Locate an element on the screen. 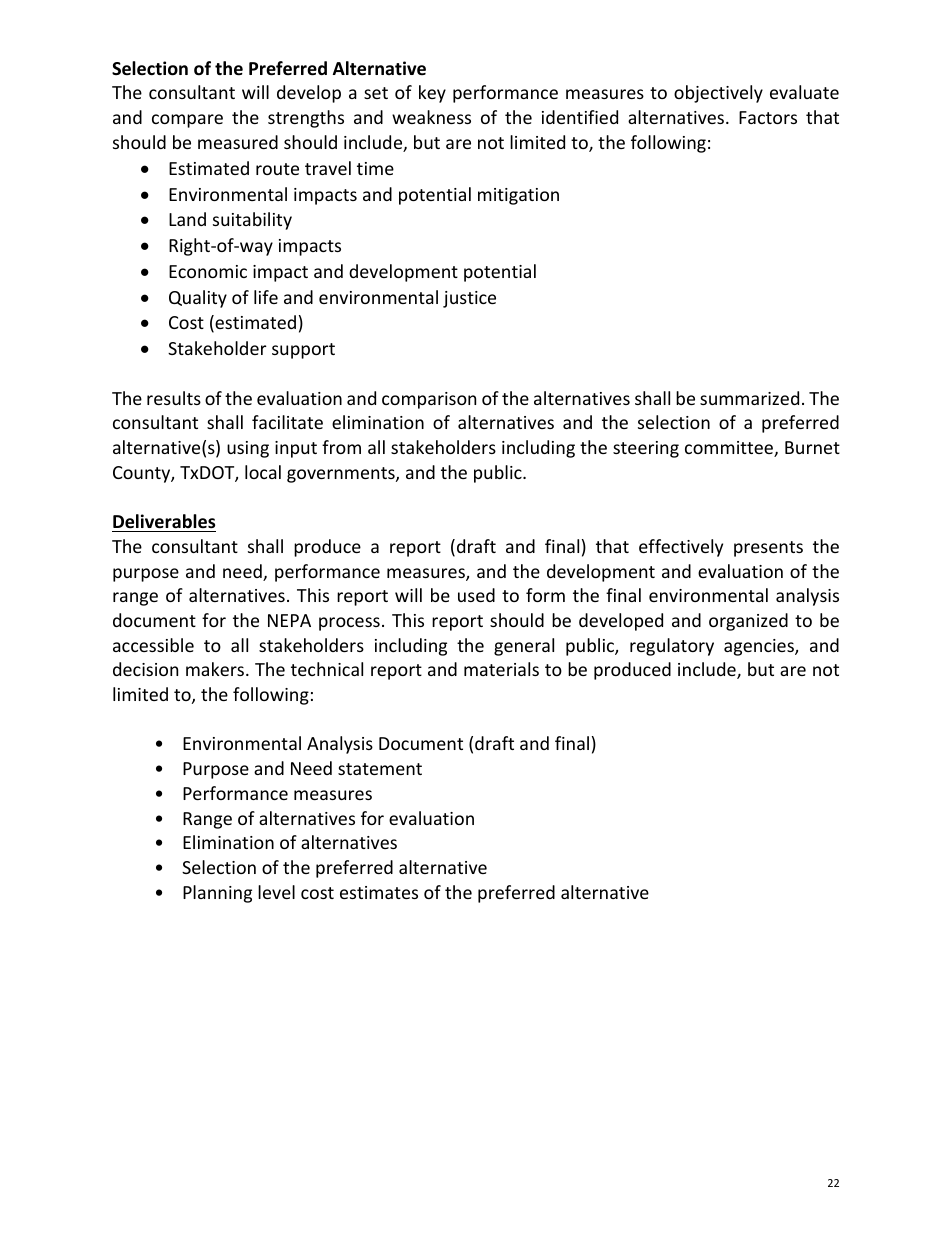  summarized is located at coordinates (749, 398).
